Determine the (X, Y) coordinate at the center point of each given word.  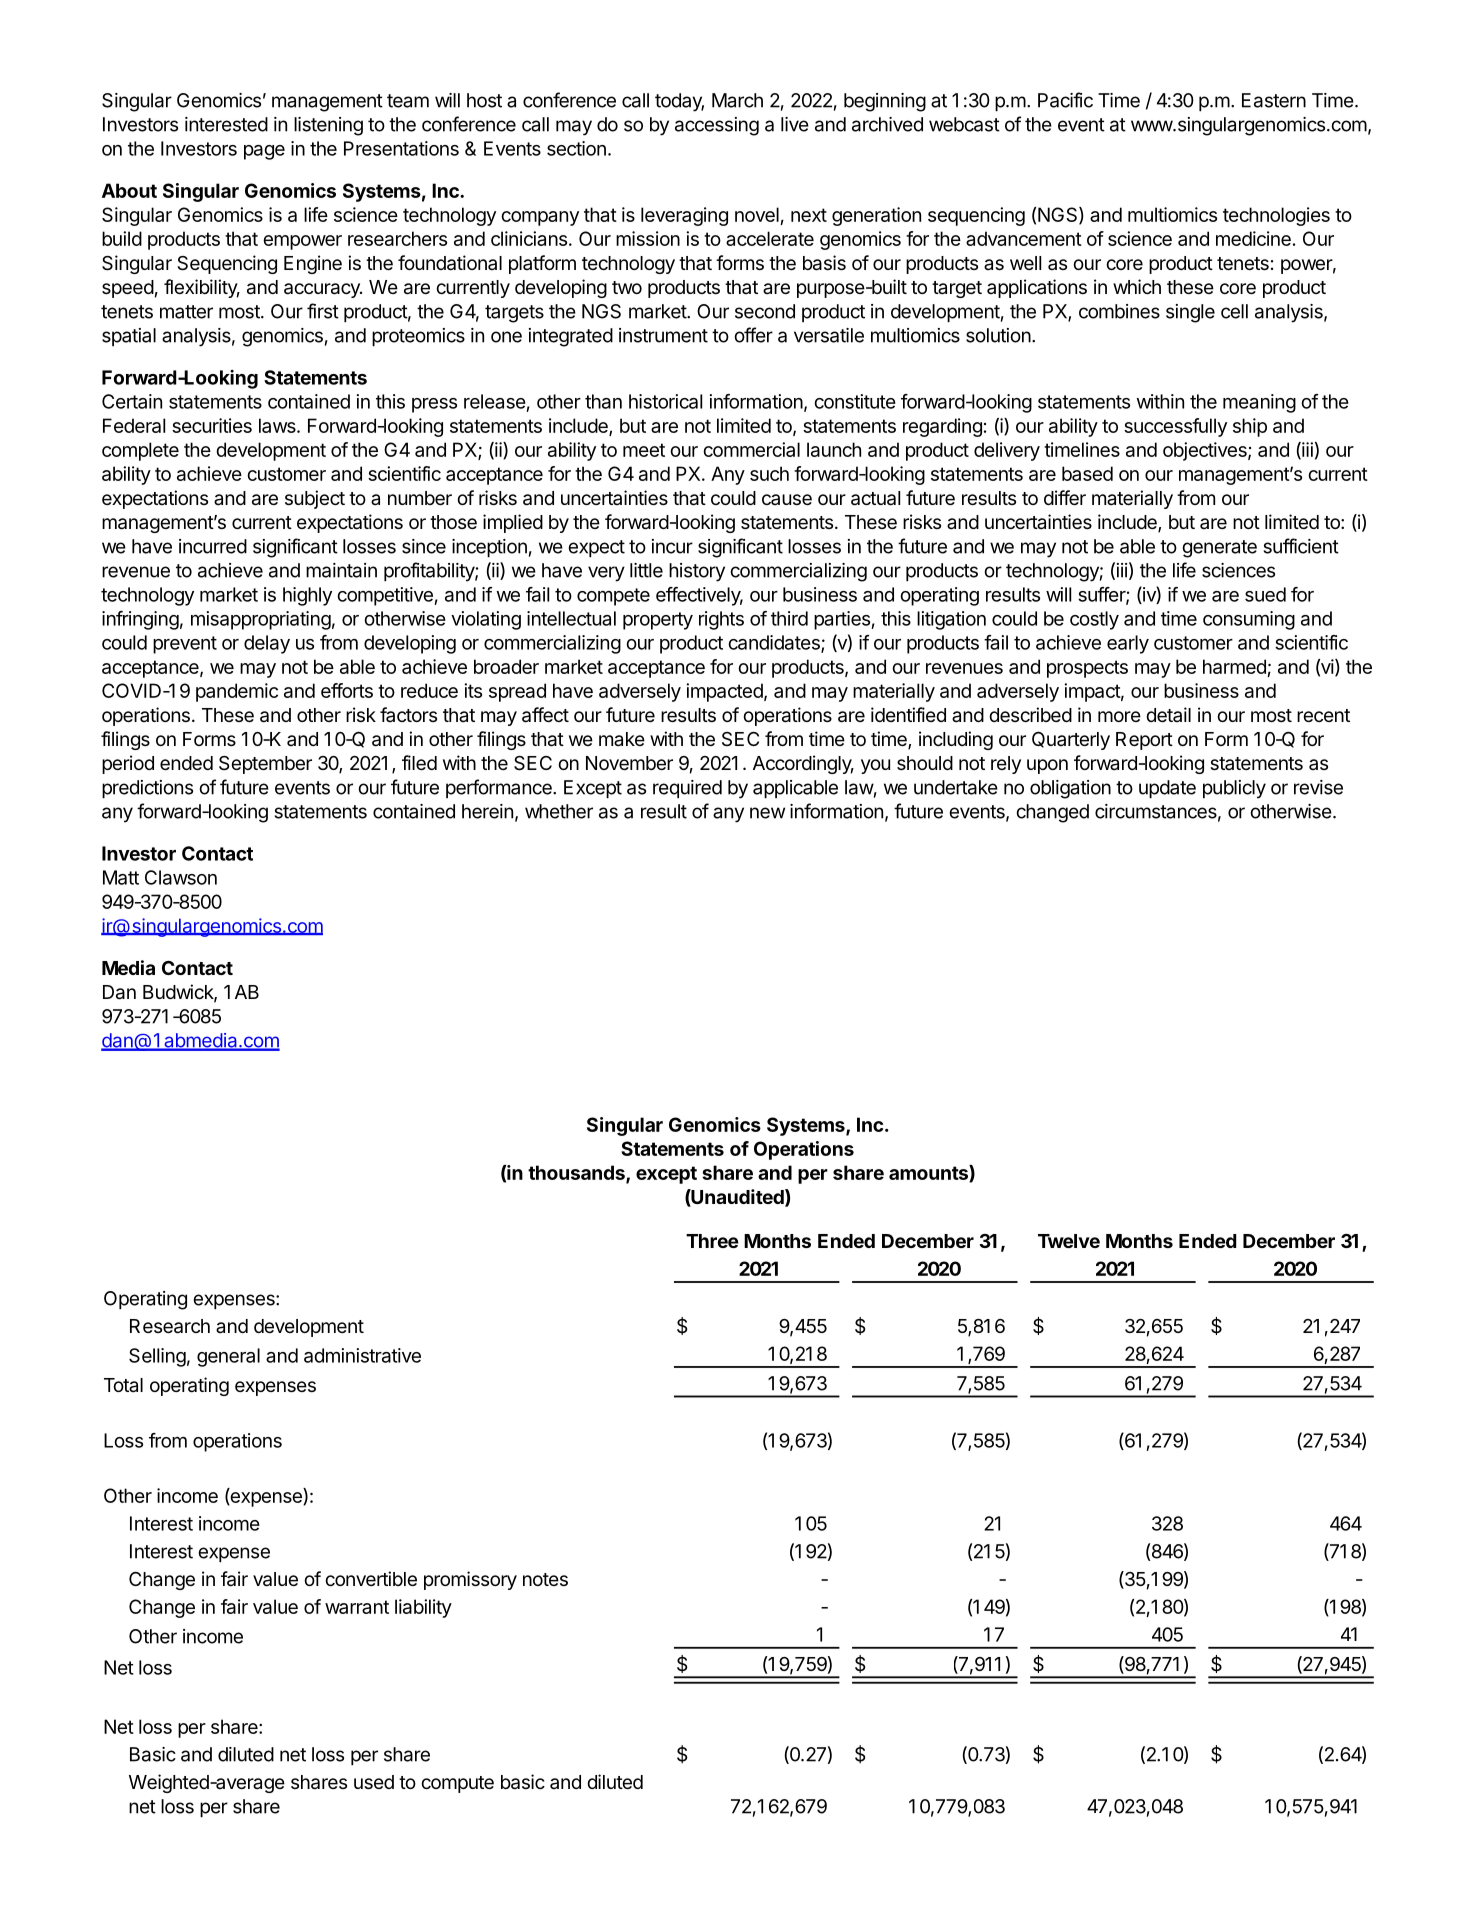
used (374, 1782)
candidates (775, 643)
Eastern (1274, 100)
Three (712, 1241)
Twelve (1069, 1241)
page (264, 152)
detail (1168, 714)
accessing (717, 126)
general (228, 1357)
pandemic (237, 692)
